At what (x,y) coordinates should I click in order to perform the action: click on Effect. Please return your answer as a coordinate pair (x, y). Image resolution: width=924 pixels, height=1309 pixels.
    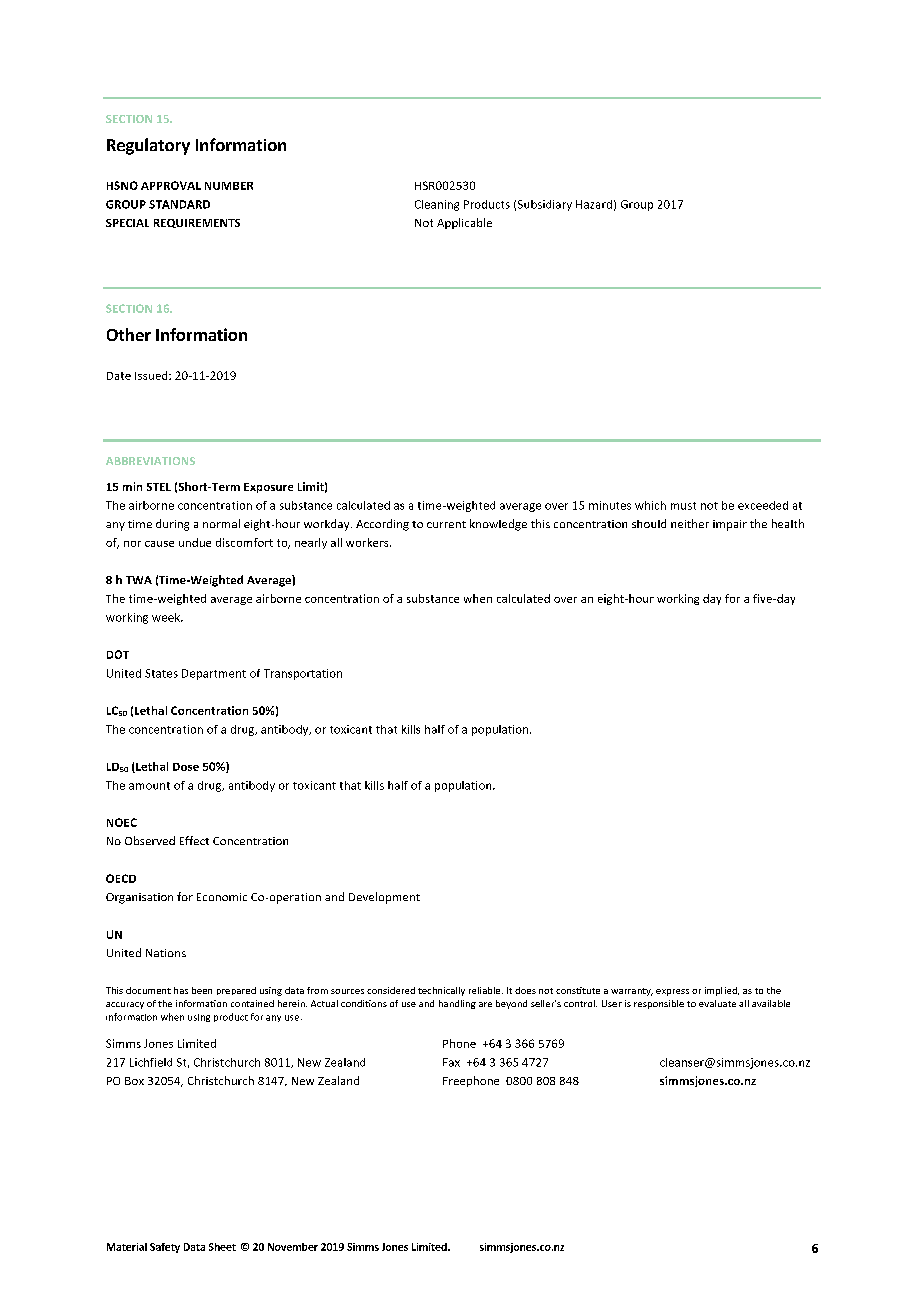
    Looking at the image, I should click on (194, 840).
